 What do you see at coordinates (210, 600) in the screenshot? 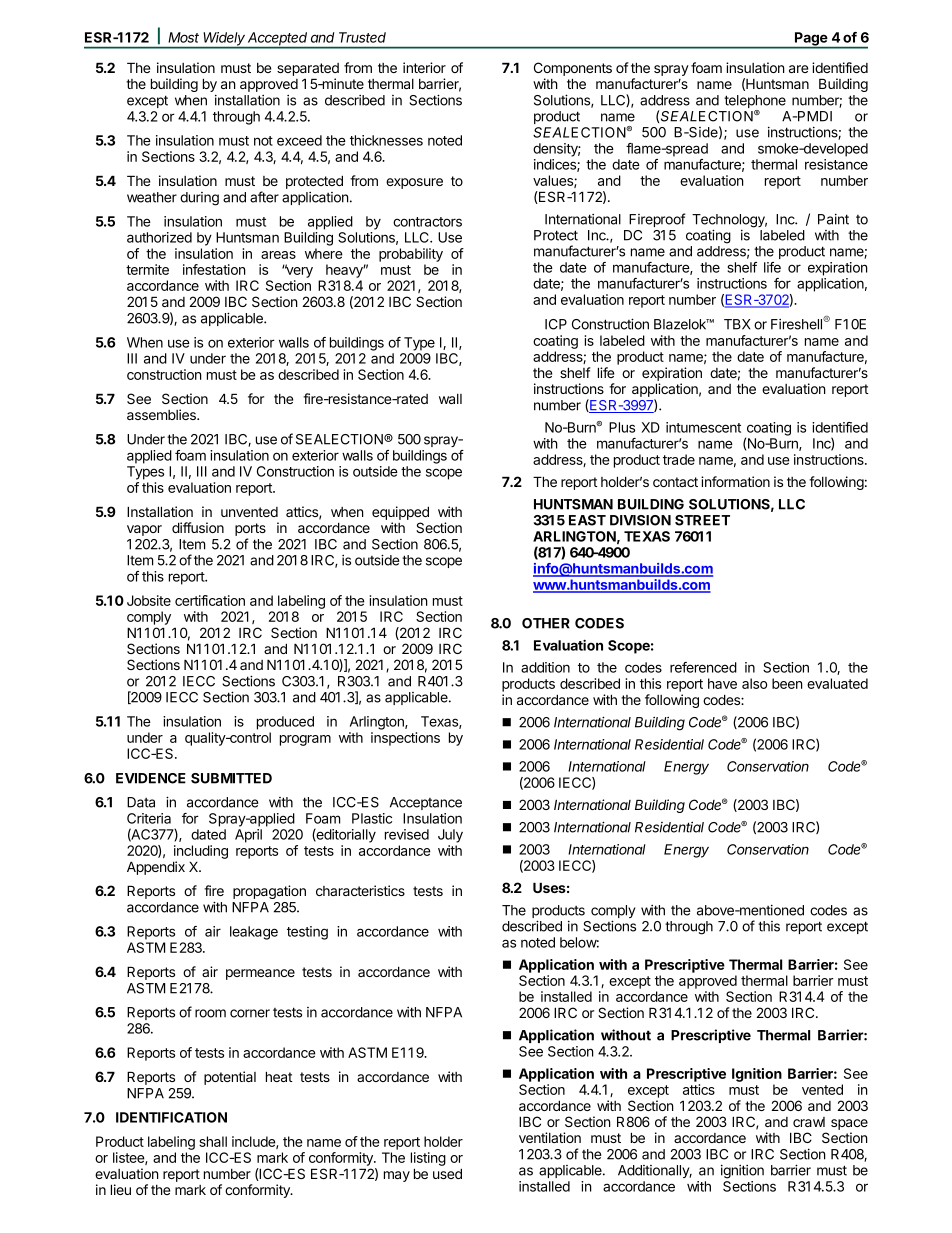
I see `certification` at bounding box center [210, 600].
